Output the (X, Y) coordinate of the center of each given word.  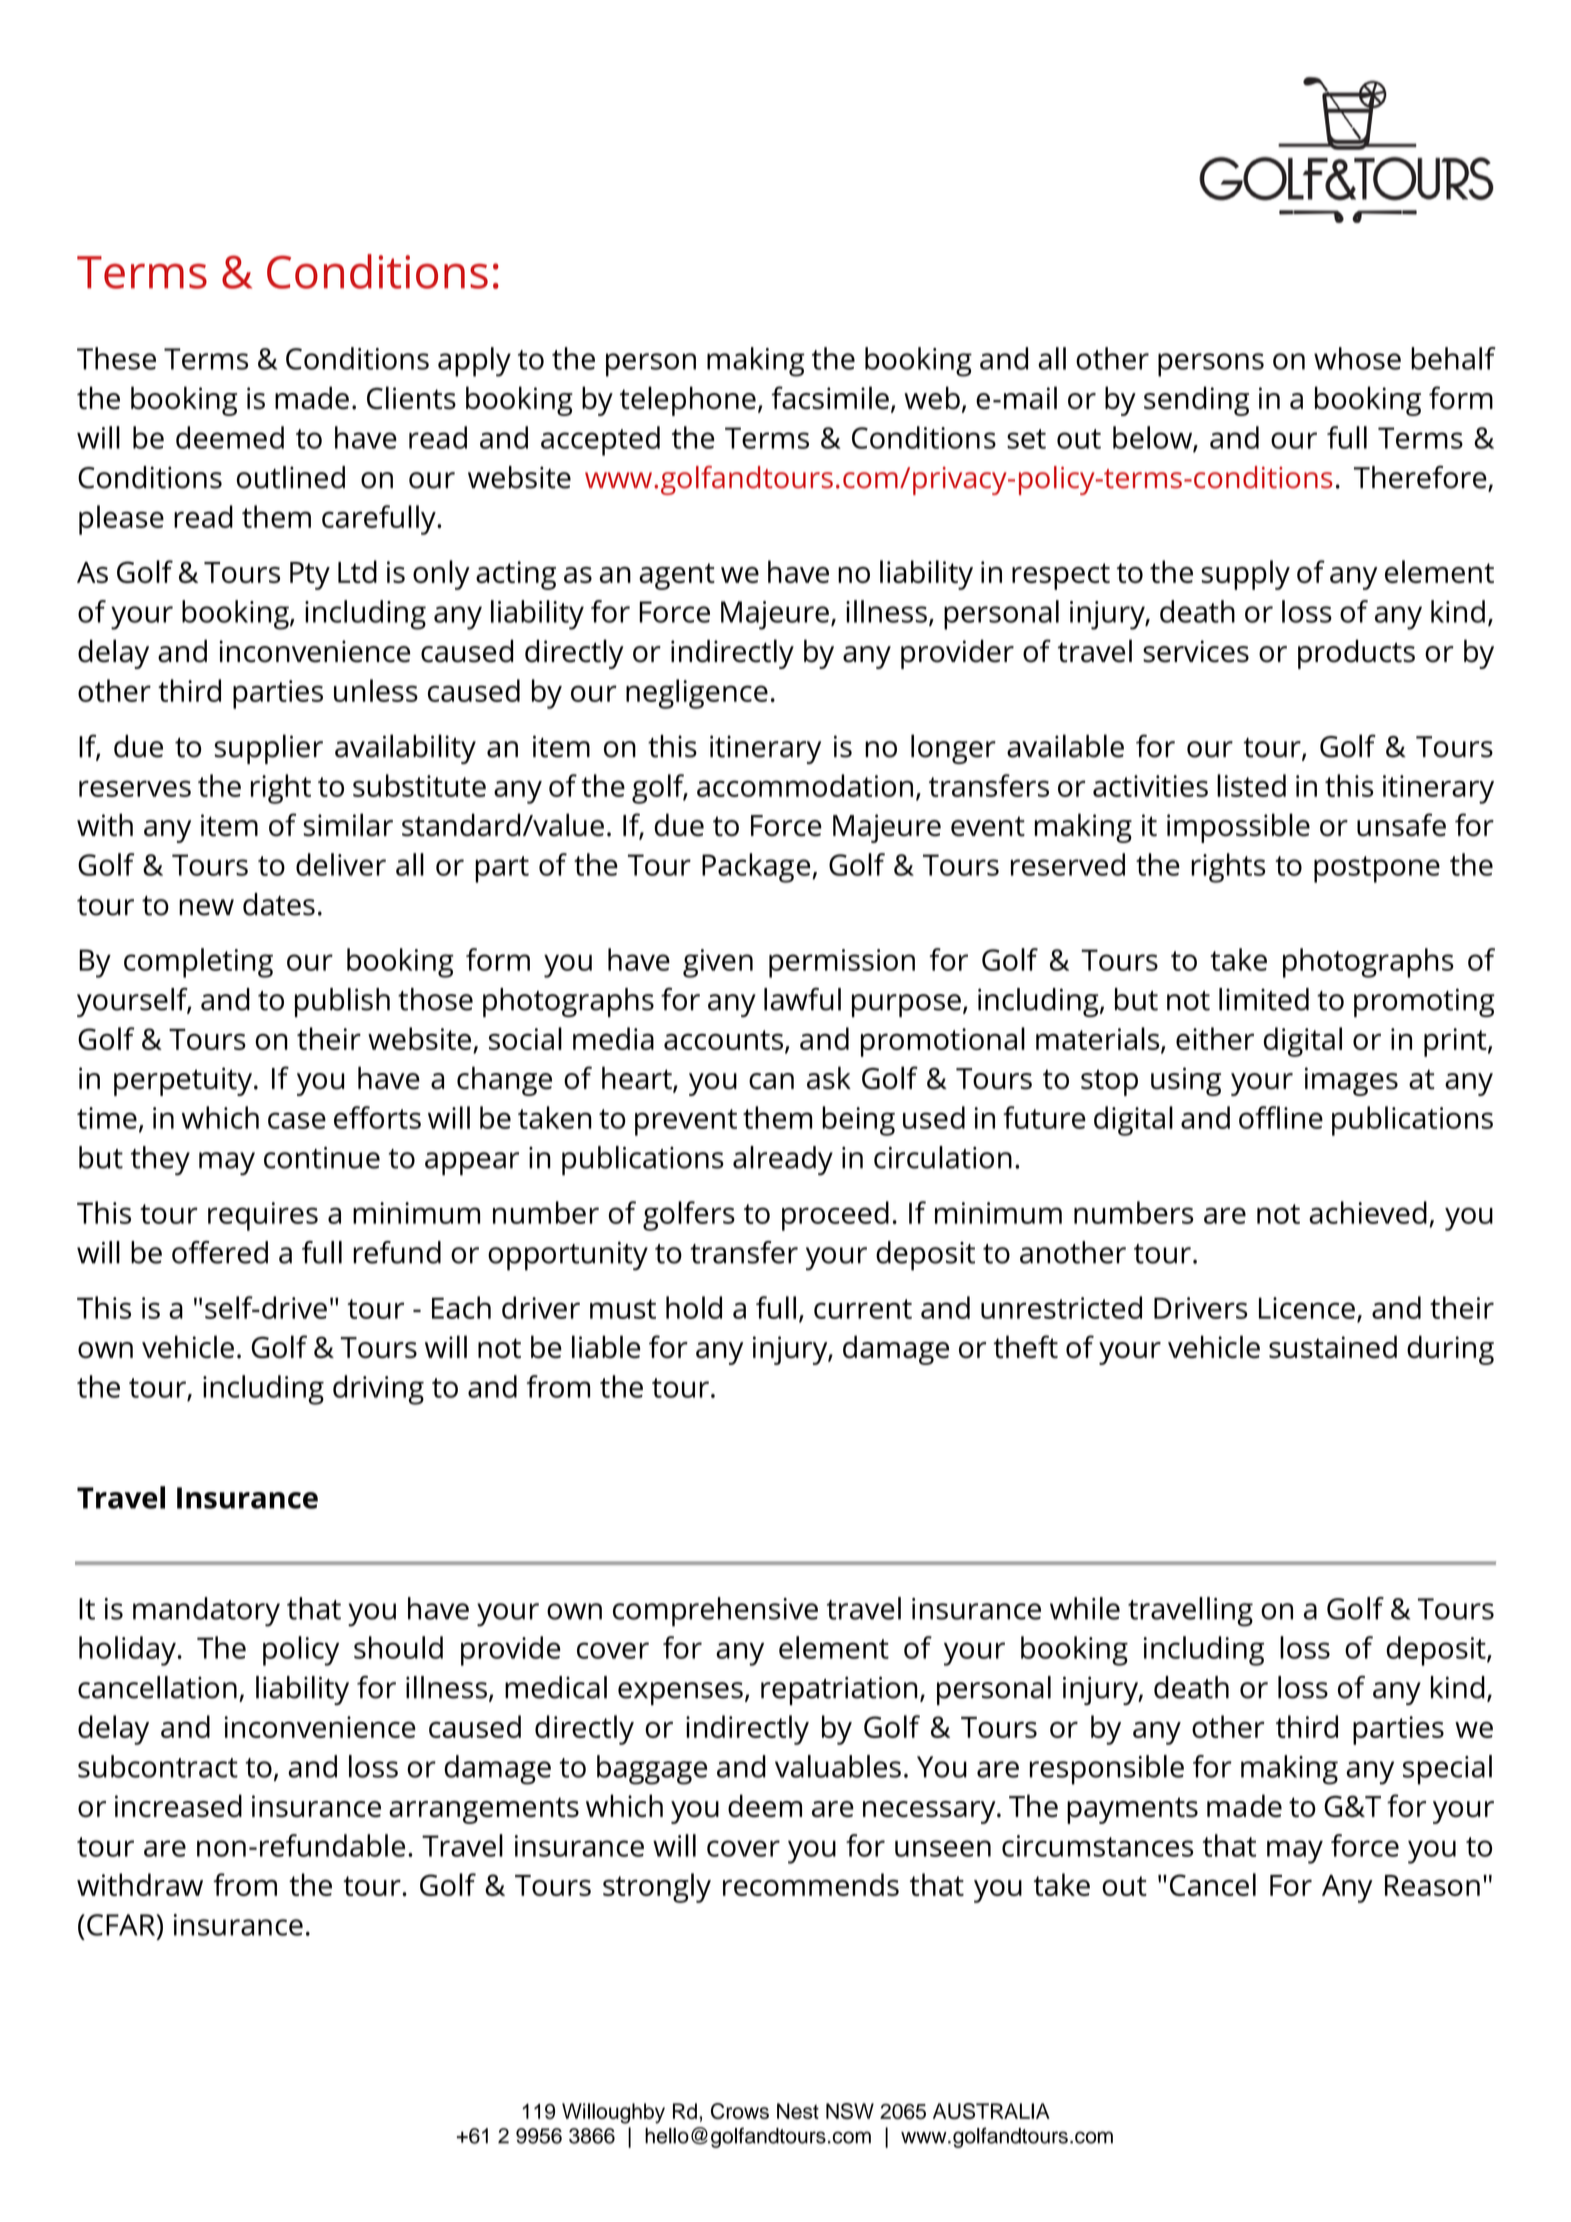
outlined (291, 477)
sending (1196, 401)
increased (178, 1805)
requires (263, 1216)
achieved (1368, 1212)
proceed (835, 1216)
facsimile (830, 398)
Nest (798, 2111)
